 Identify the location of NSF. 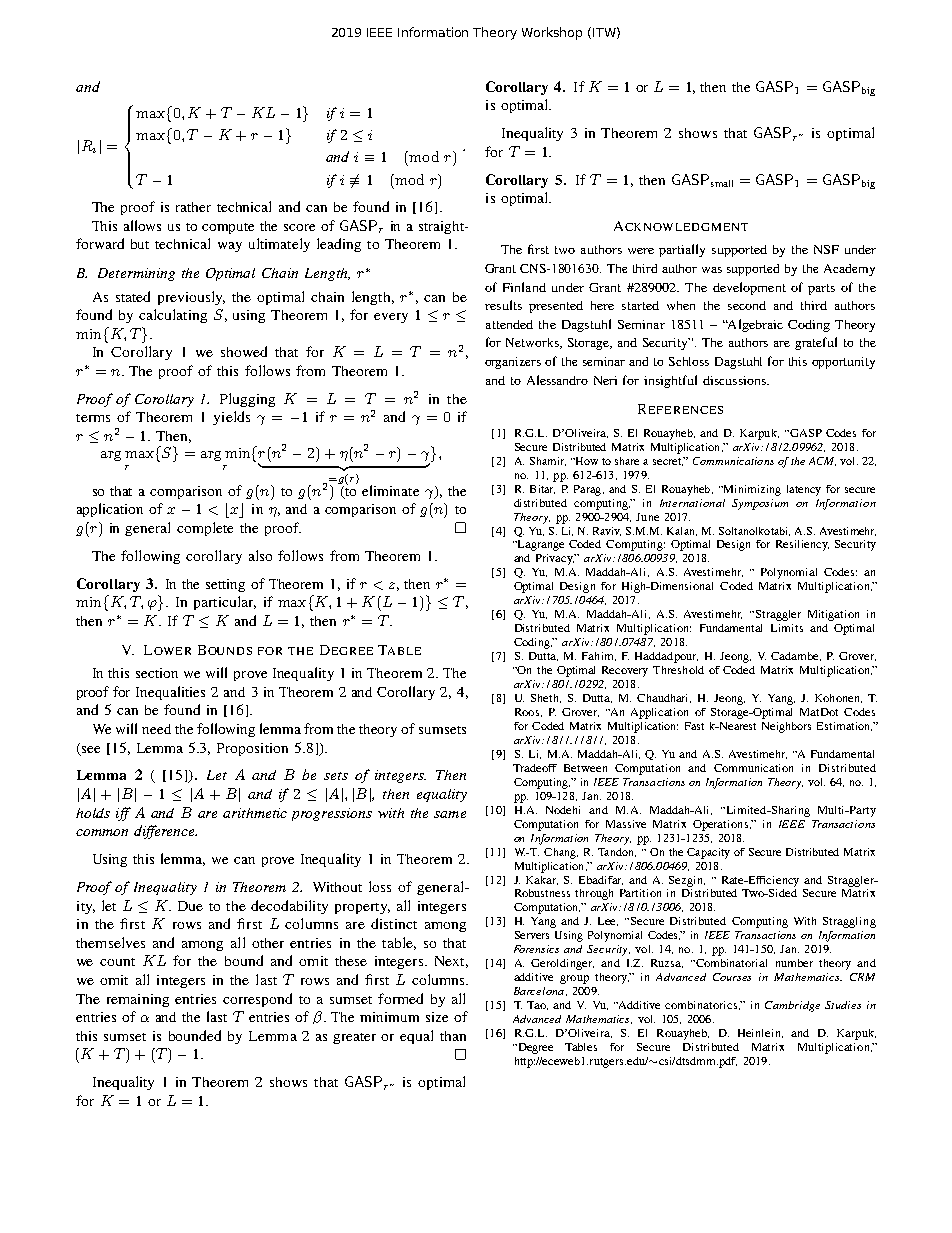
(826, 249).
